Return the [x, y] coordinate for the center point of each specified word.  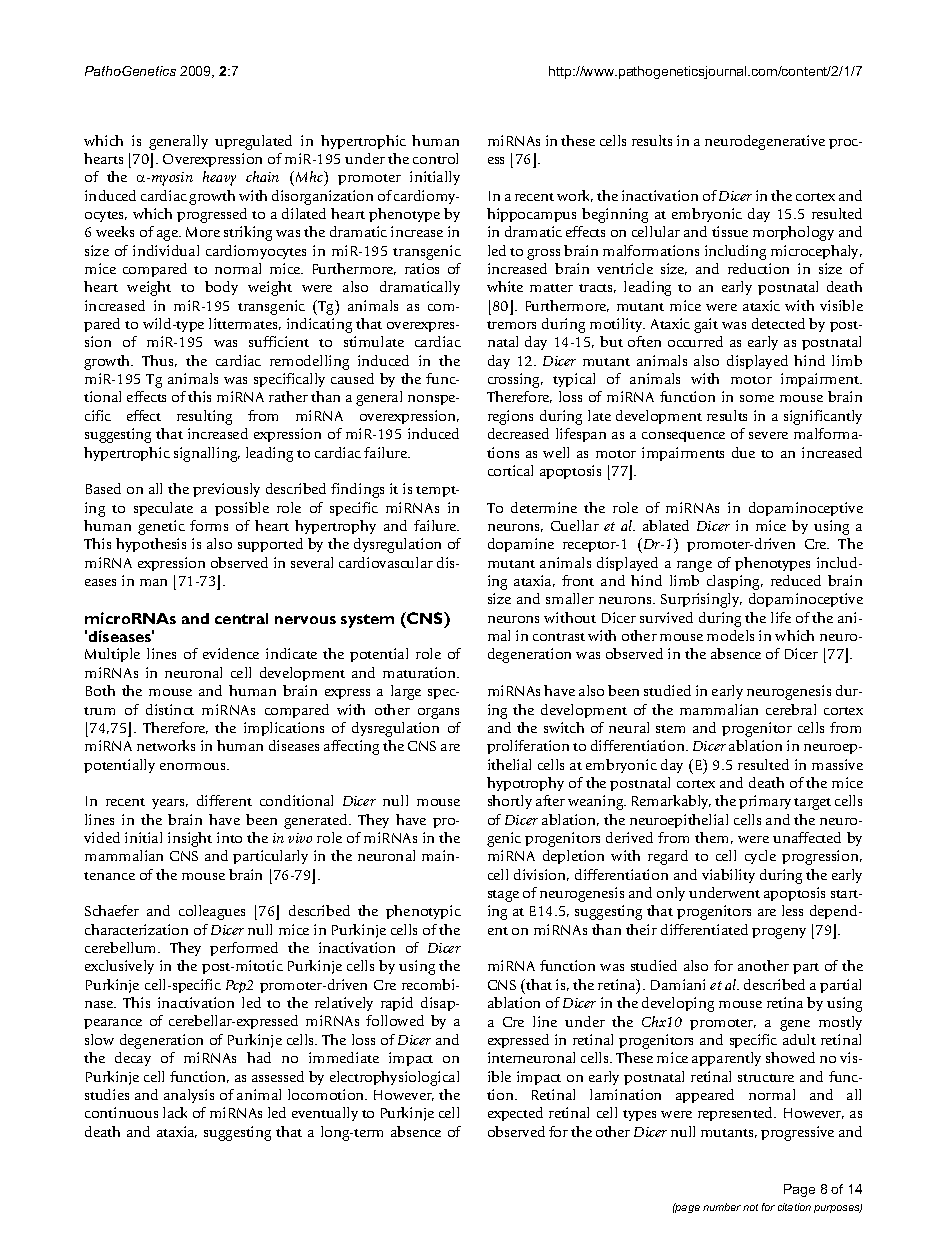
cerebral [791, 709]
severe [768, 435]
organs [438, 713]
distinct [170, 709]
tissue [730, 231]
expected [515, 1114]
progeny [779, 933]
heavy [219, 178]
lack [175, 1112]
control [435, 158]
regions [510, 417]
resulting [204, 417]
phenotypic [423, 912]
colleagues [212, 912]
